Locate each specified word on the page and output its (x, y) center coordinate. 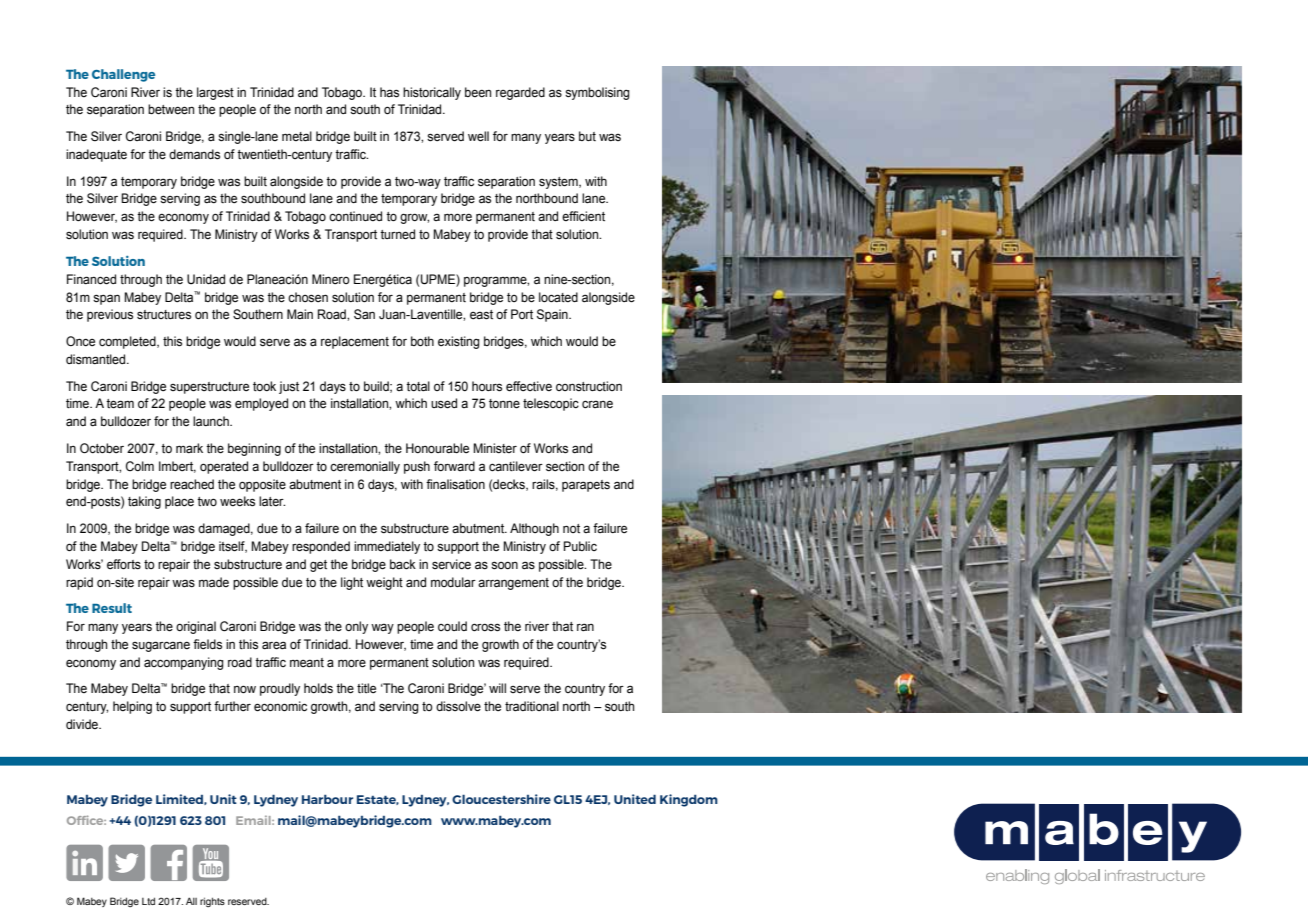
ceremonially (365, 467)
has (389, 92)
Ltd (148, 901)
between (171, 109)
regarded (520, 93)
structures (164, 315)
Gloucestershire (501, 799)
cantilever (516, 466)
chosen (308, 297)
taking (144, 502)
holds (318, 688)
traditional (532, 706)
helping (132, 707)
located (558, 297)
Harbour (327, 799)
